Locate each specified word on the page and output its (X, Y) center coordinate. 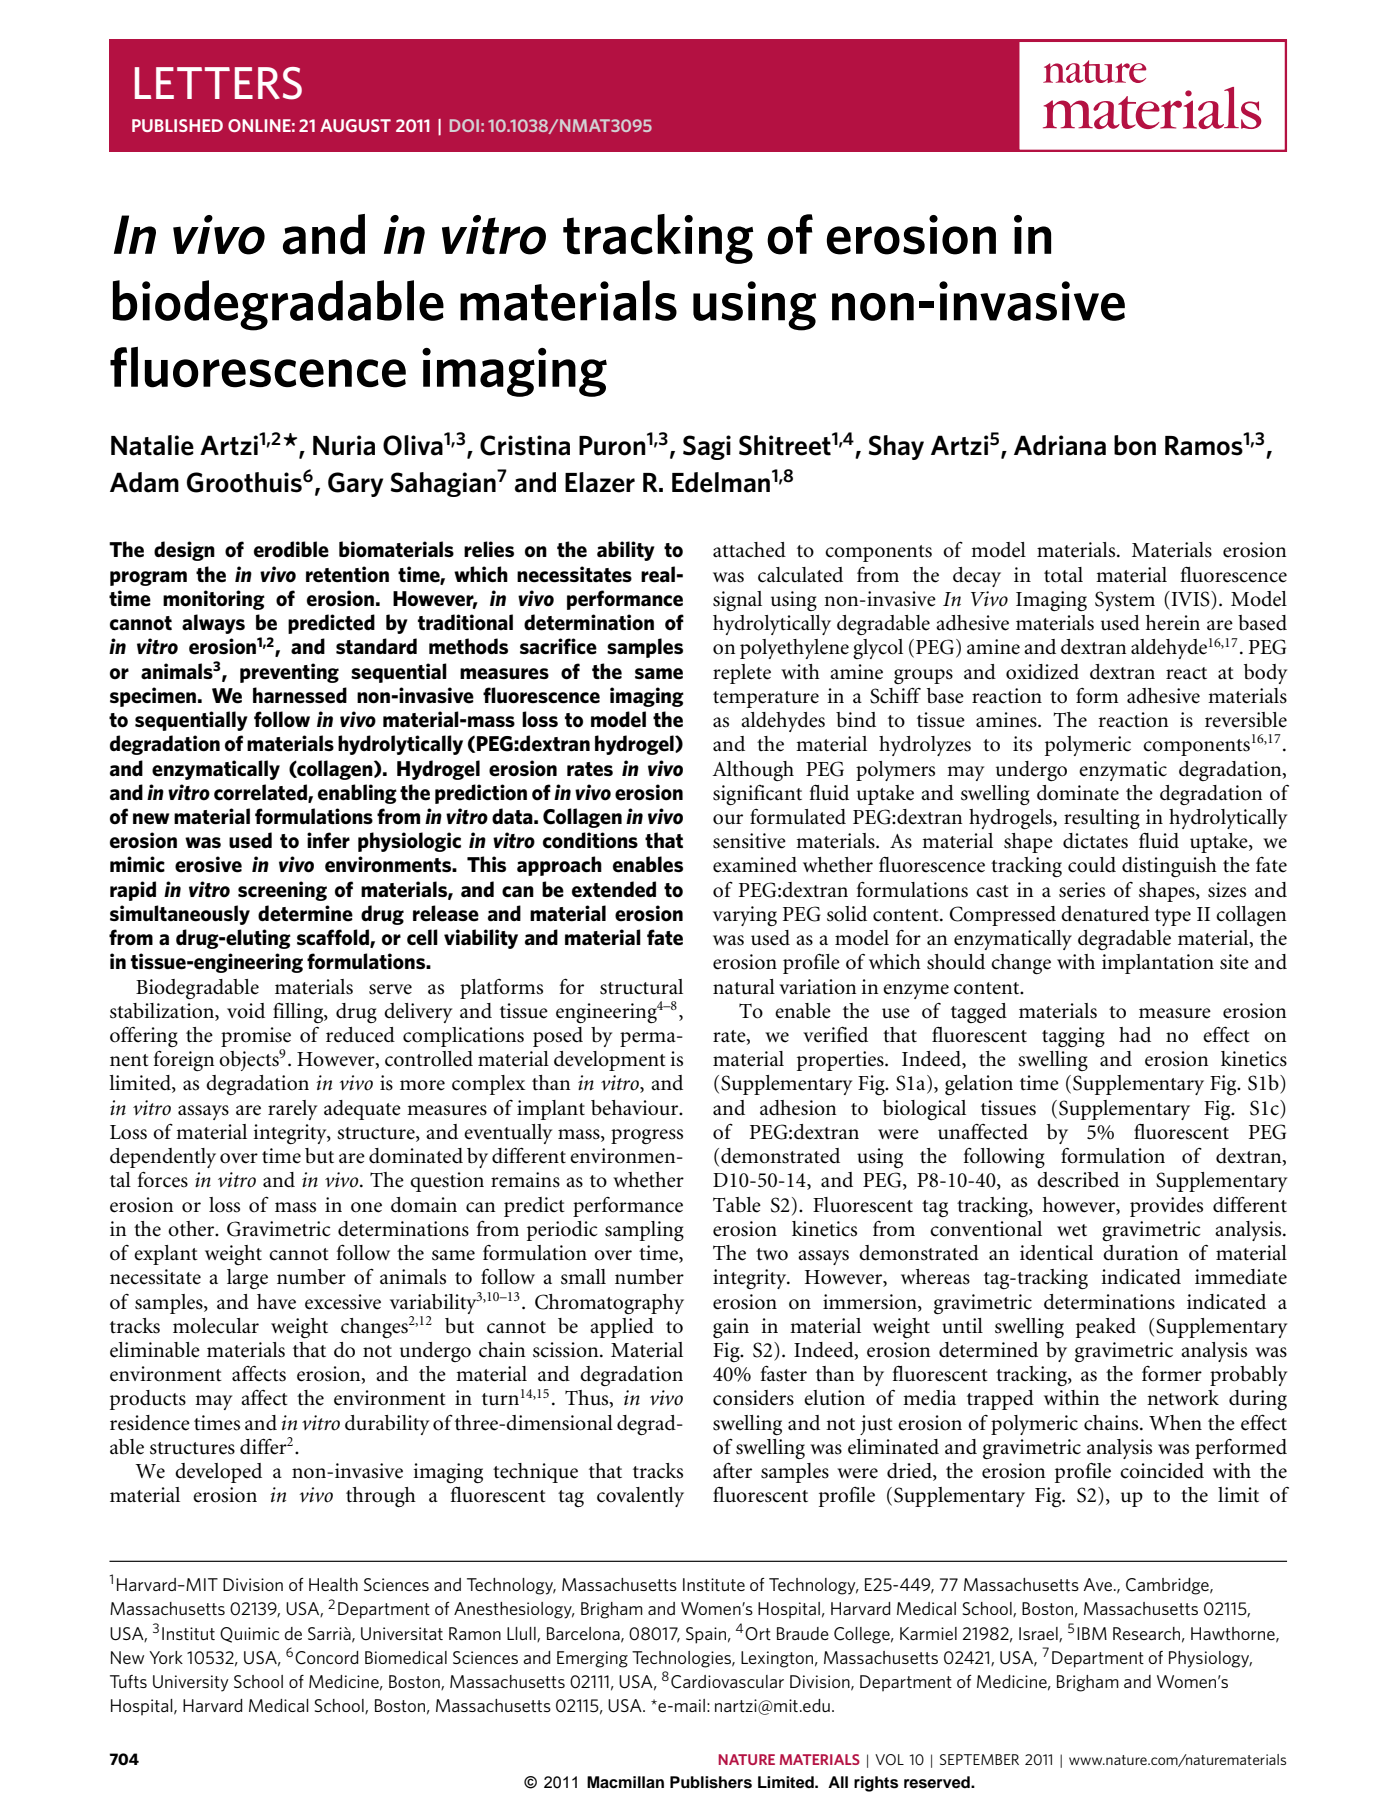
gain (731, 1328)
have (276, 1302)
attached (749, 550)
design (184, 551)
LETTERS (218, 83)
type (1173, 917)
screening (282, 891)
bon (1135, 445)
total (1063, 575)
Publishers (711, 1782)
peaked (1106, 1328)
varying (745, 916)
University (191, 1683)
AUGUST (355, 125)
